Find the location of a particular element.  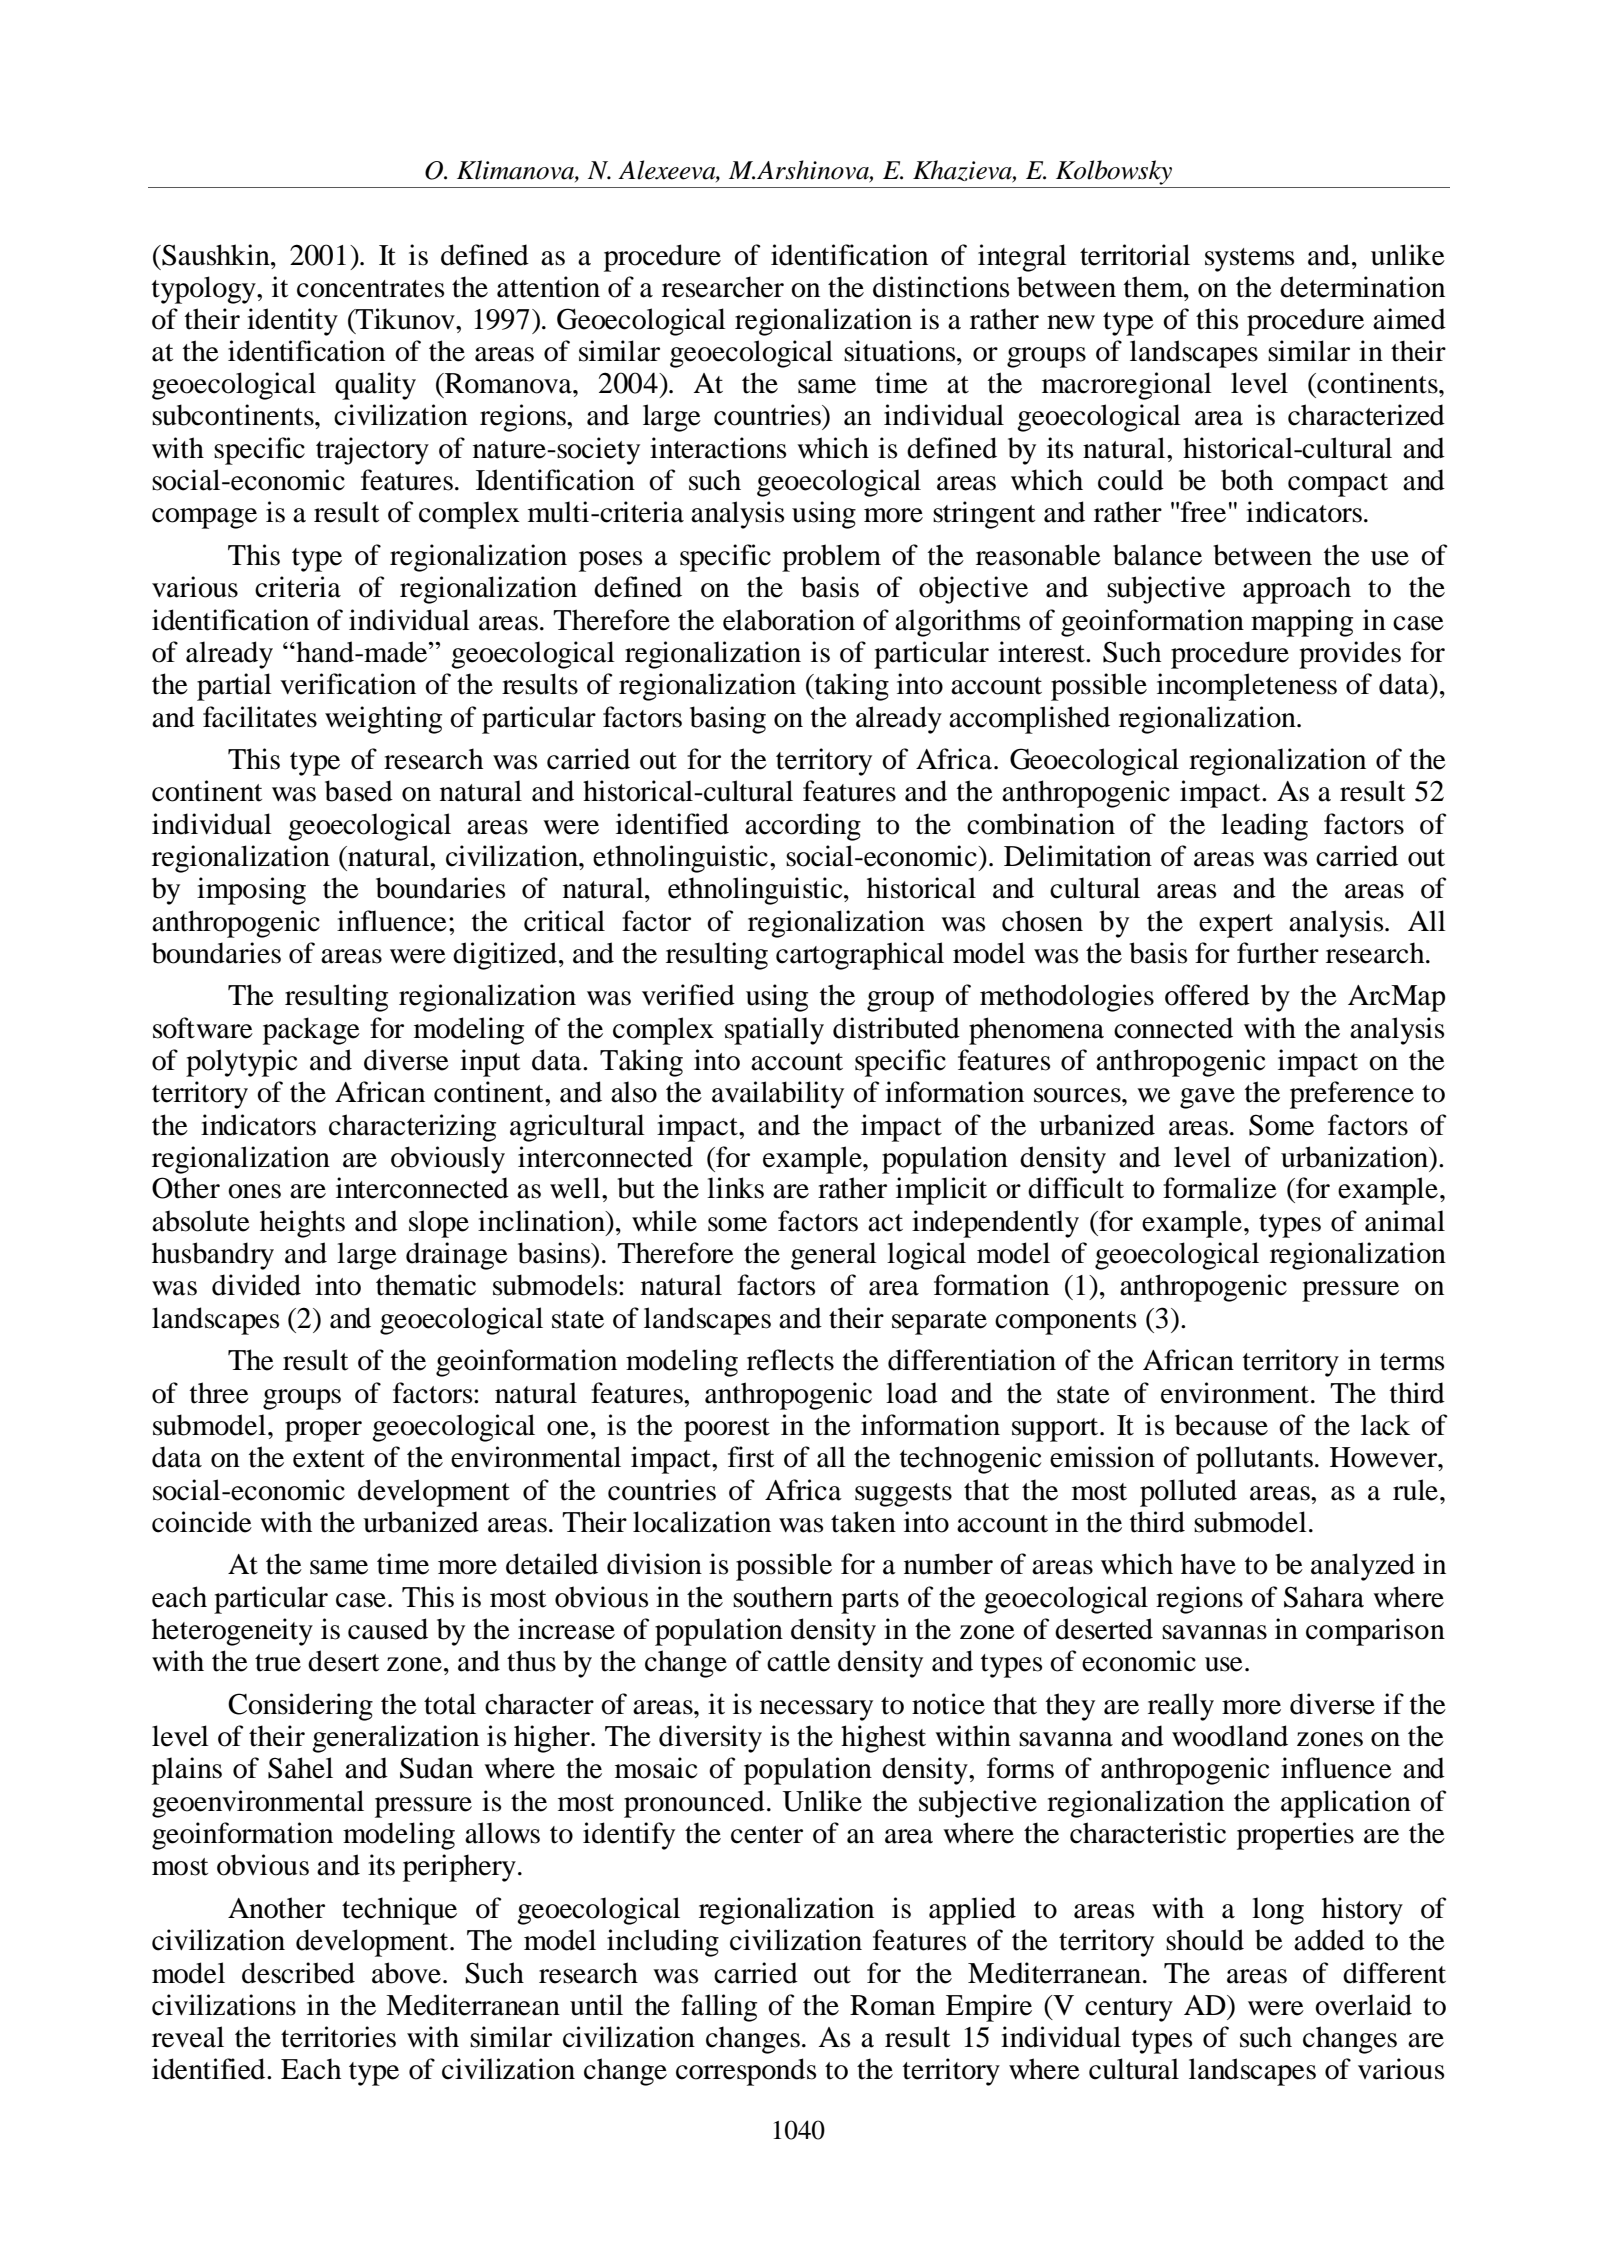

territories is located at coordinates (338, 2037).
